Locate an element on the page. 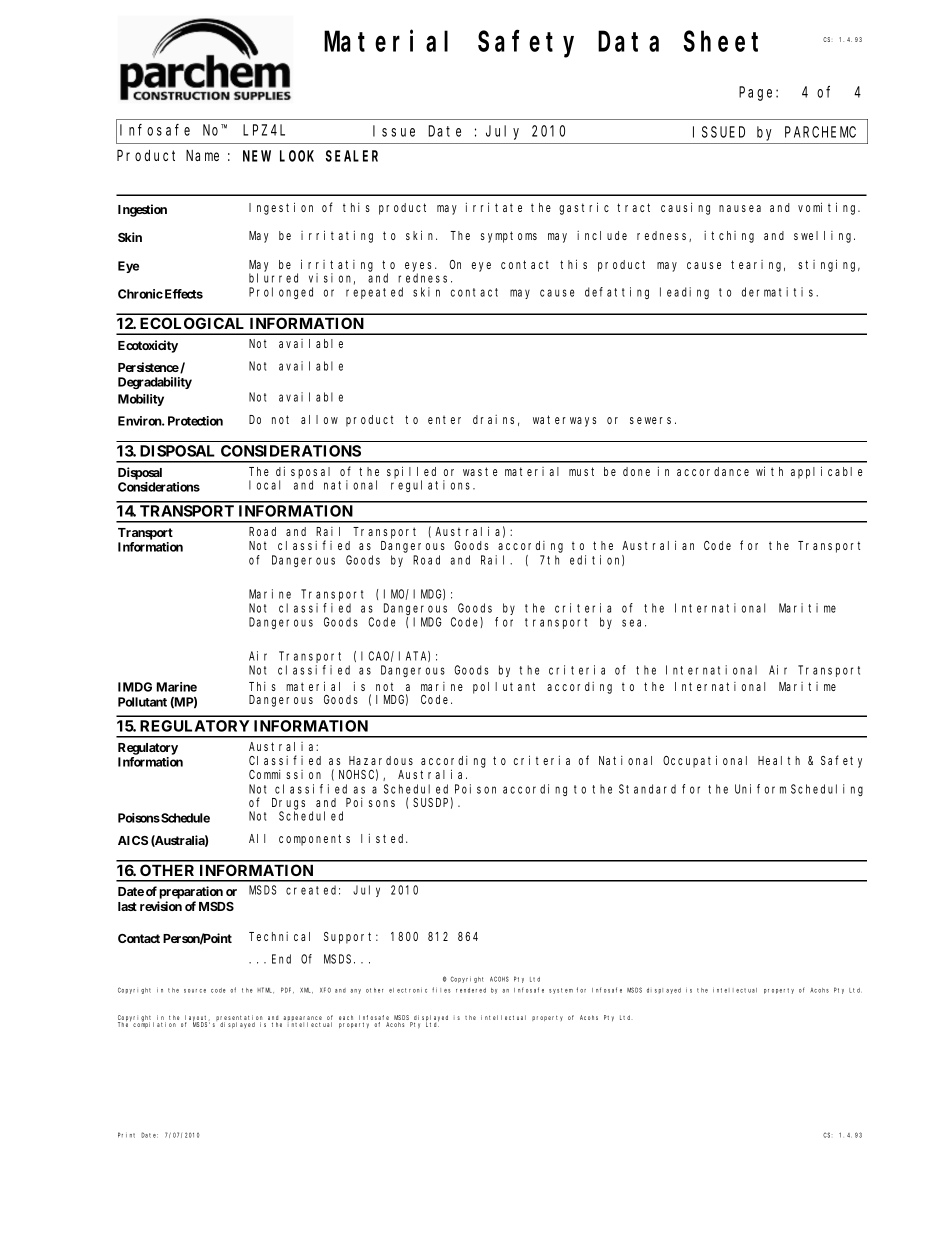  regulations is located at coordinates (432, 486).
